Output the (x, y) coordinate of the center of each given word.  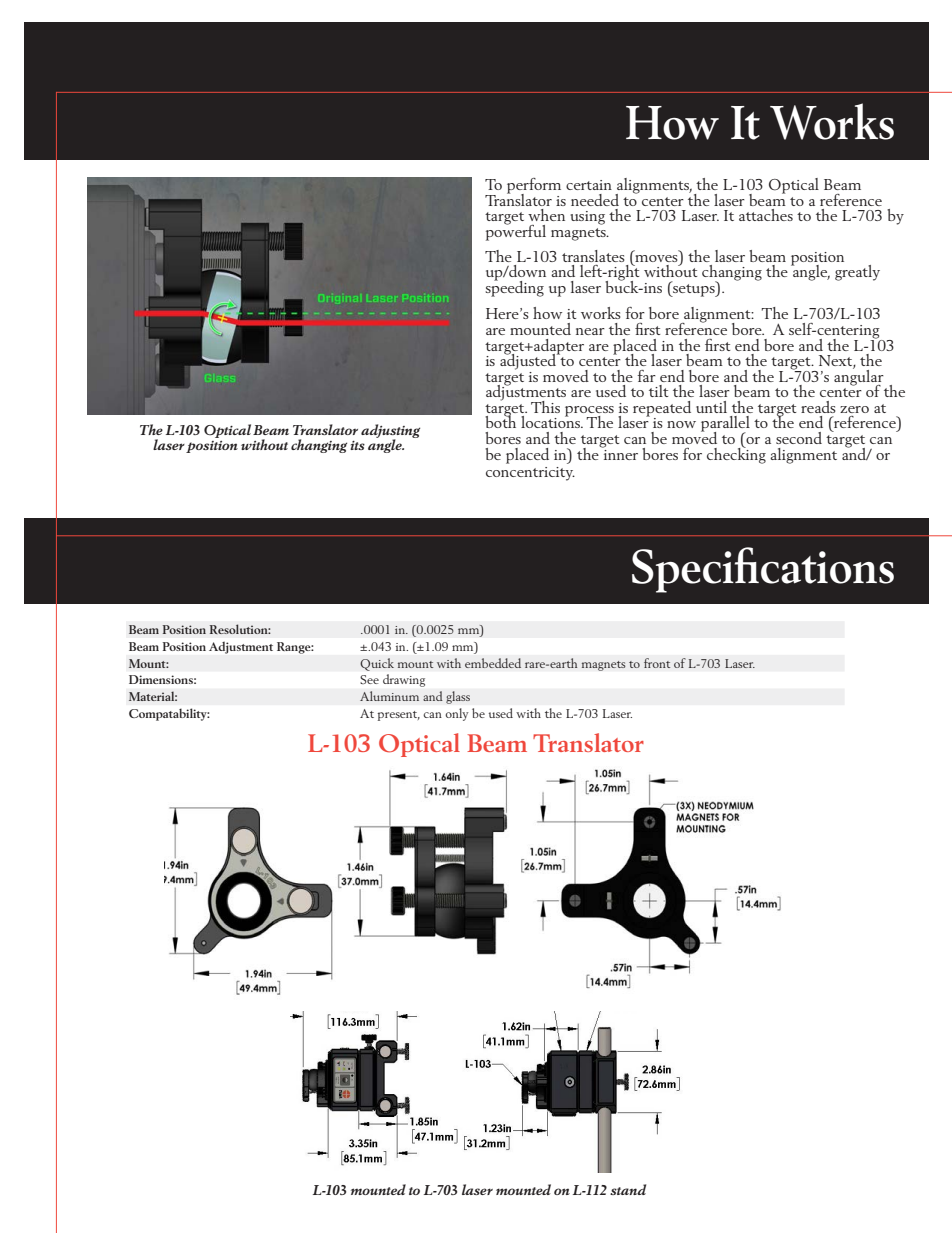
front (657, 663)
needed (595, 200)
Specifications (763, 570)
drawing (404, 680)
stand (628, 1189)
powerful (516, 231)
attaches (766, 215)
